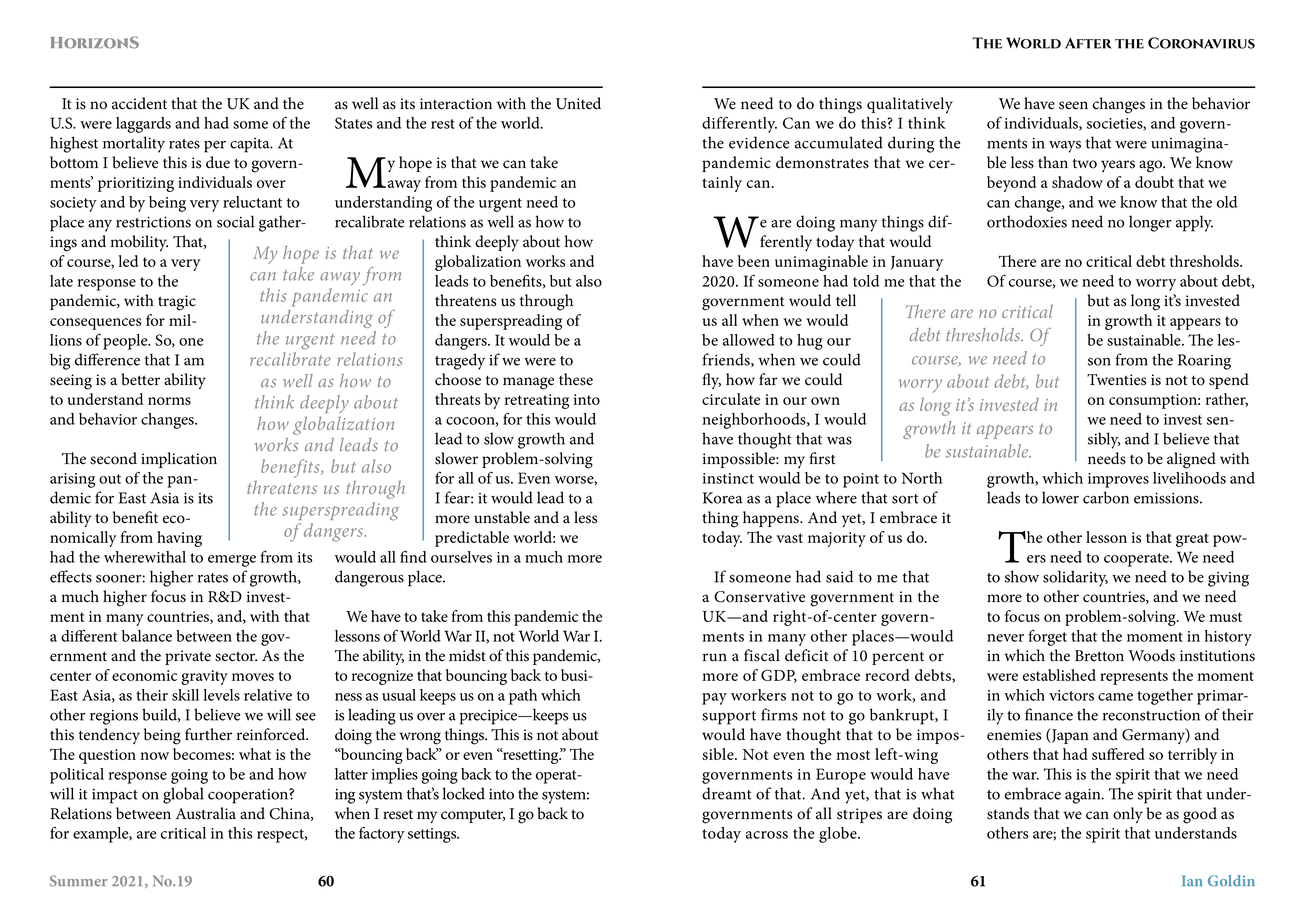 The image size is (1305, 924). Describe the element at coordinates (728, 478) in the screenshot. I see `instinct` at that location.
